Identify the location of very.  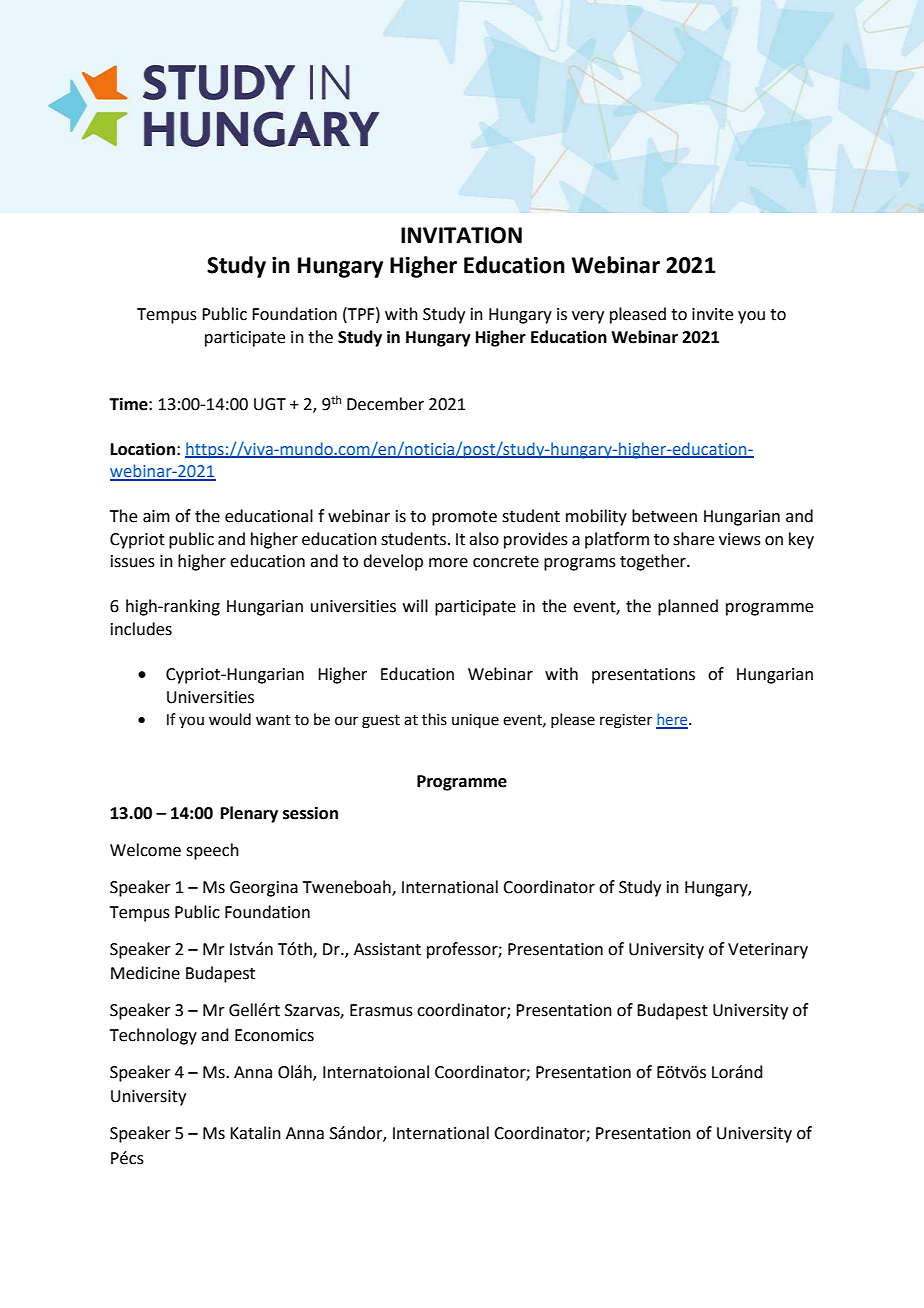
(588, 317).
